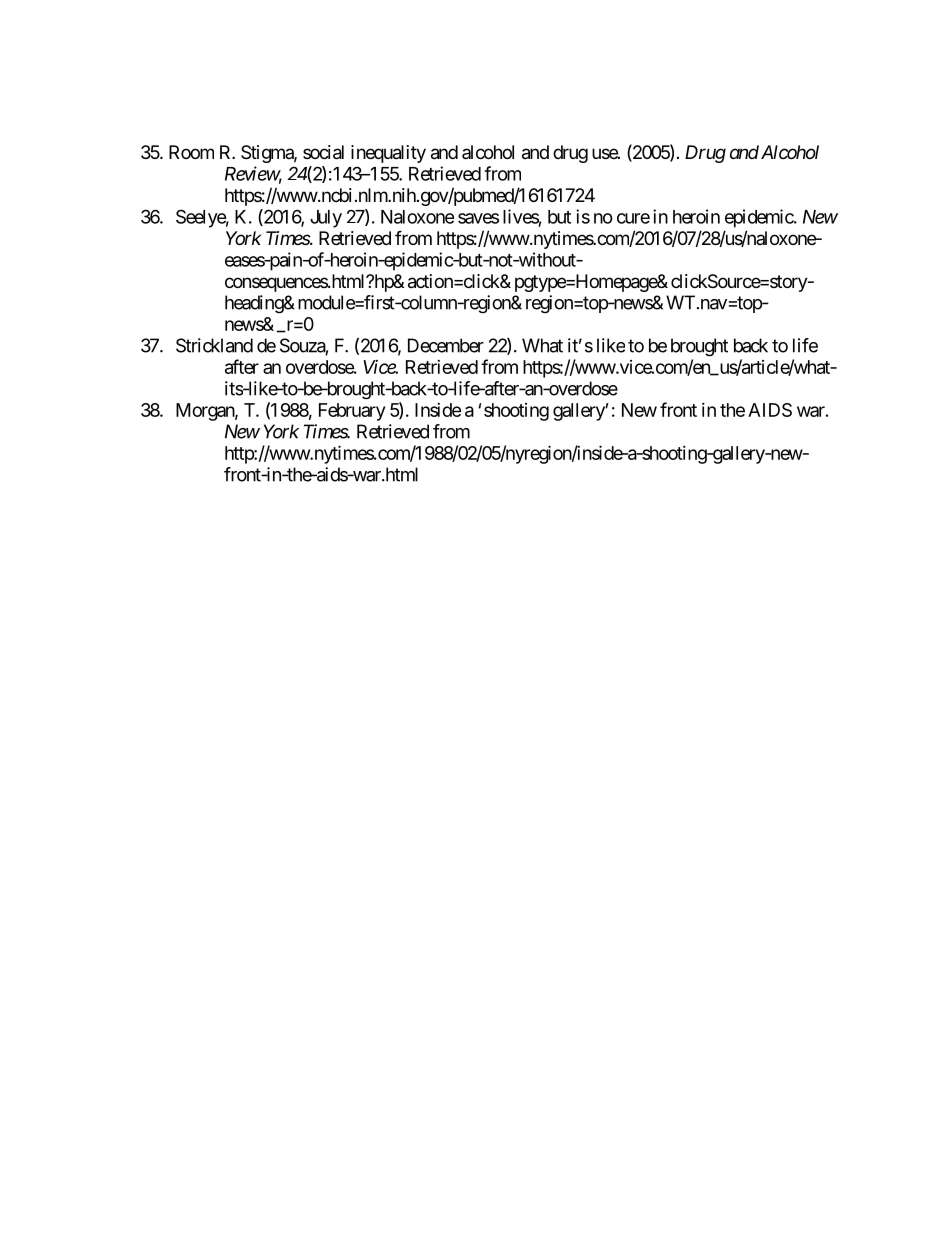 The height and width of the screenshot is (1233, 952). I want to click on Strickland, so click(214, 345).
